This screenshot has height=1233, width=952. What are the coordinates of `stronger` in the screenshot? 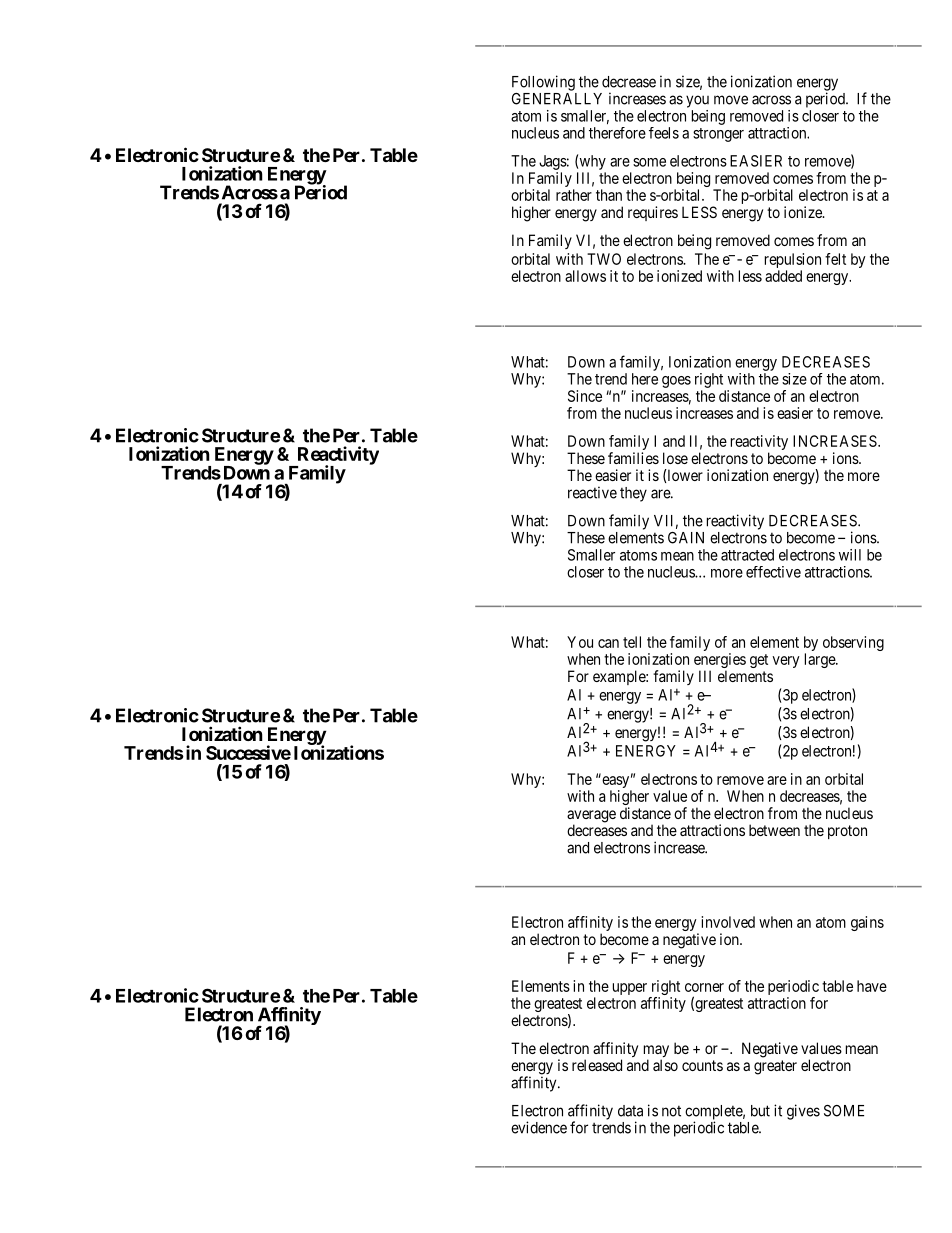 It's located at (718, 135).
